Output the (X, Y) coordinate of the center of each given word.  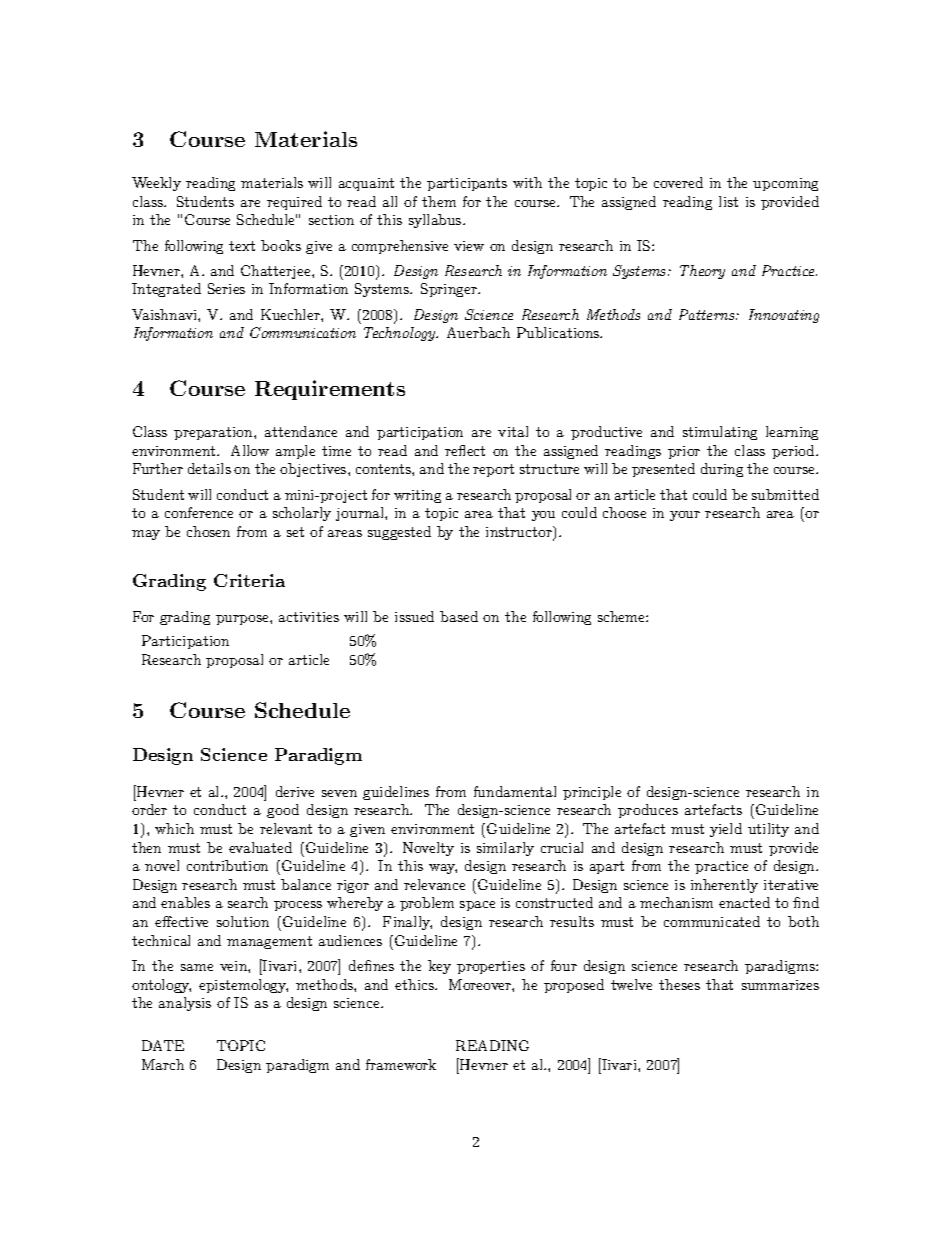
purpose (243, 620)
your (685, 516)
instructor (520, 533)
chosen (208, 531)
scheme (622, 616)
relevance (434, 884)
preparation (214, 433)
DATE (163, 1045)
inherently (724, 886)
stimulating (720, 433)
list (728, 201)
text (242, 246)
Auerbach (478, 332)
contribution (227, 865)
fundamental (515, 791)
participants (467, 184)
